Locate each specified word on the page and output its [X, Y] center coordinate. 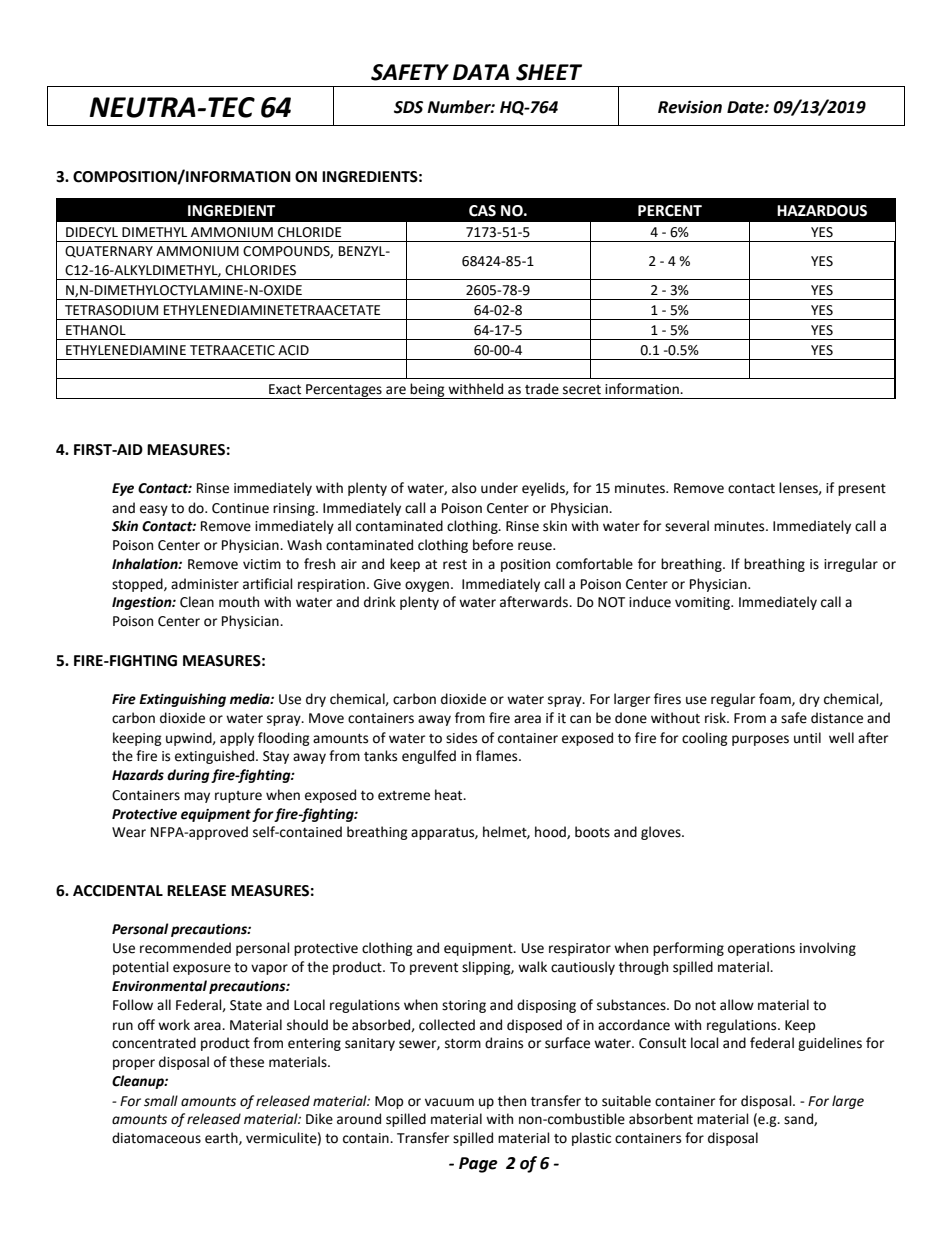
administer [205, 584]
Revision [690, 107]
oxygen [427, 586]
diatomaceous [156, 1138]
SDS [408, 107]
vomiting [704, 603]
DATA [481, 72]
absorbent [661, 1119]
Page [478, 1165]
